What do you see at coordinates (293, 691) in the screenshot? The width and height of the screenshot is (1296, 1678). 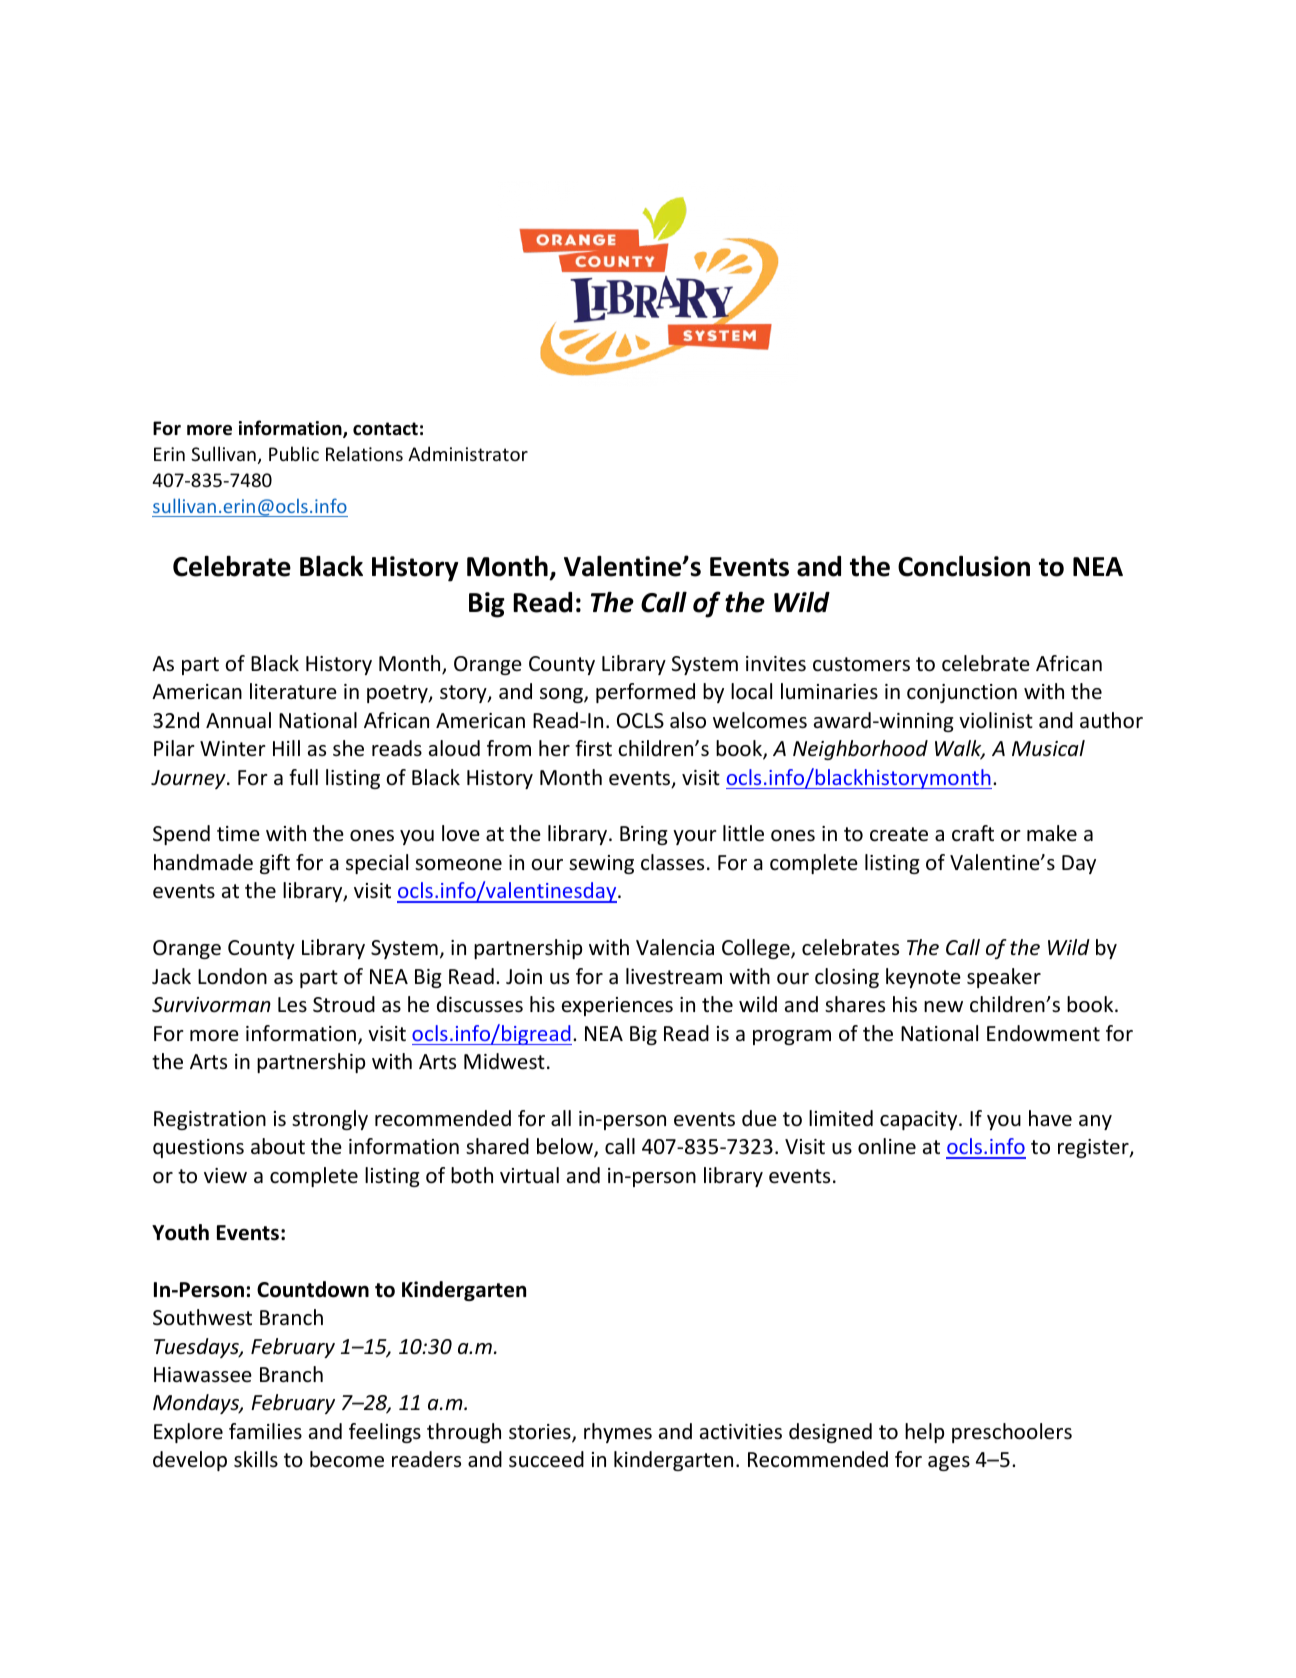 I see `literature` at bounding box center [293, 691].
